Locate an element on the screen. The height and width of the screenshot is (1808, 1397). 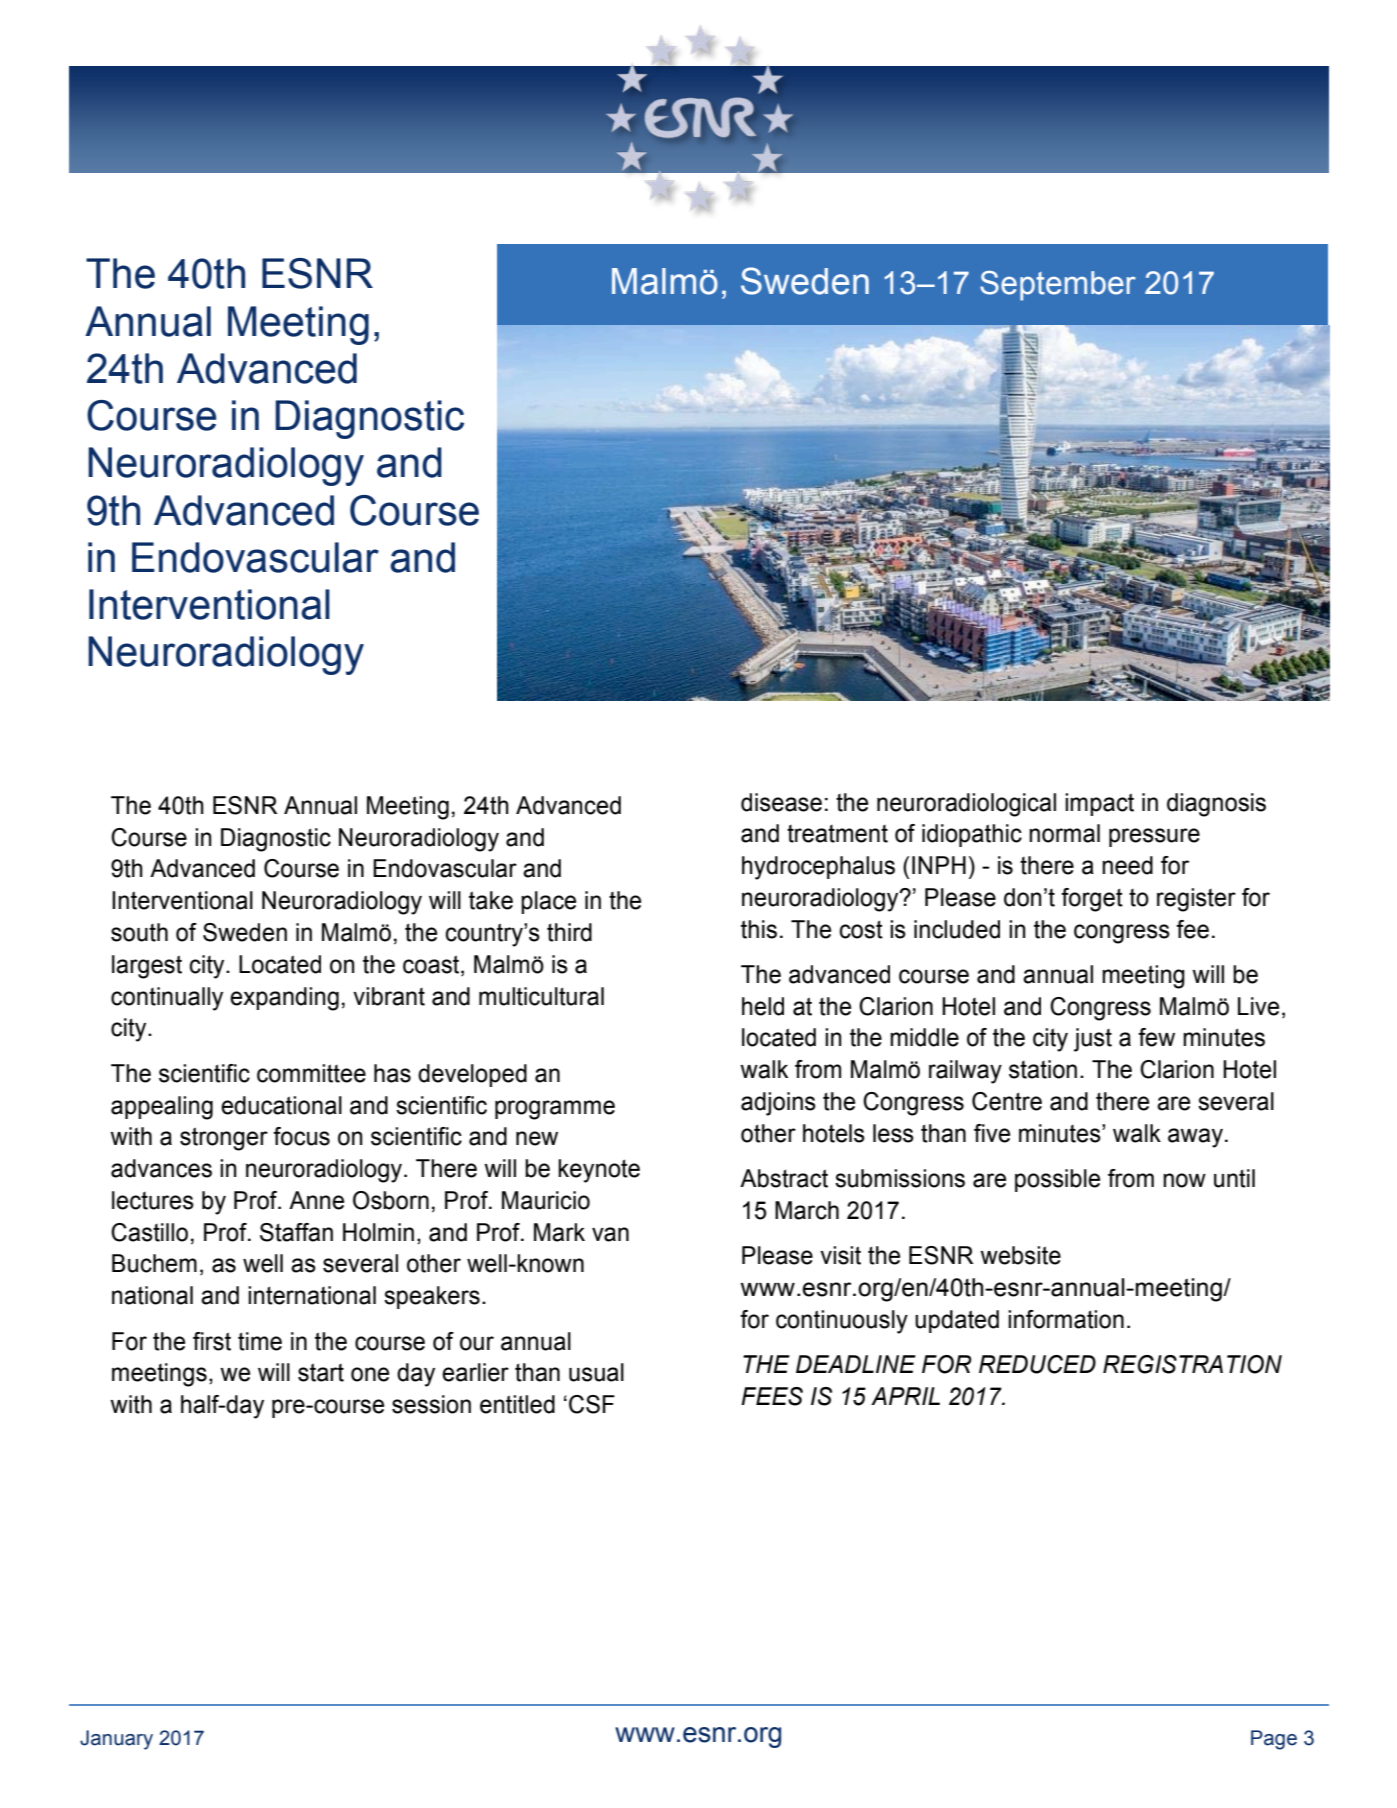
impact is located at coordinates (1099, 804).
